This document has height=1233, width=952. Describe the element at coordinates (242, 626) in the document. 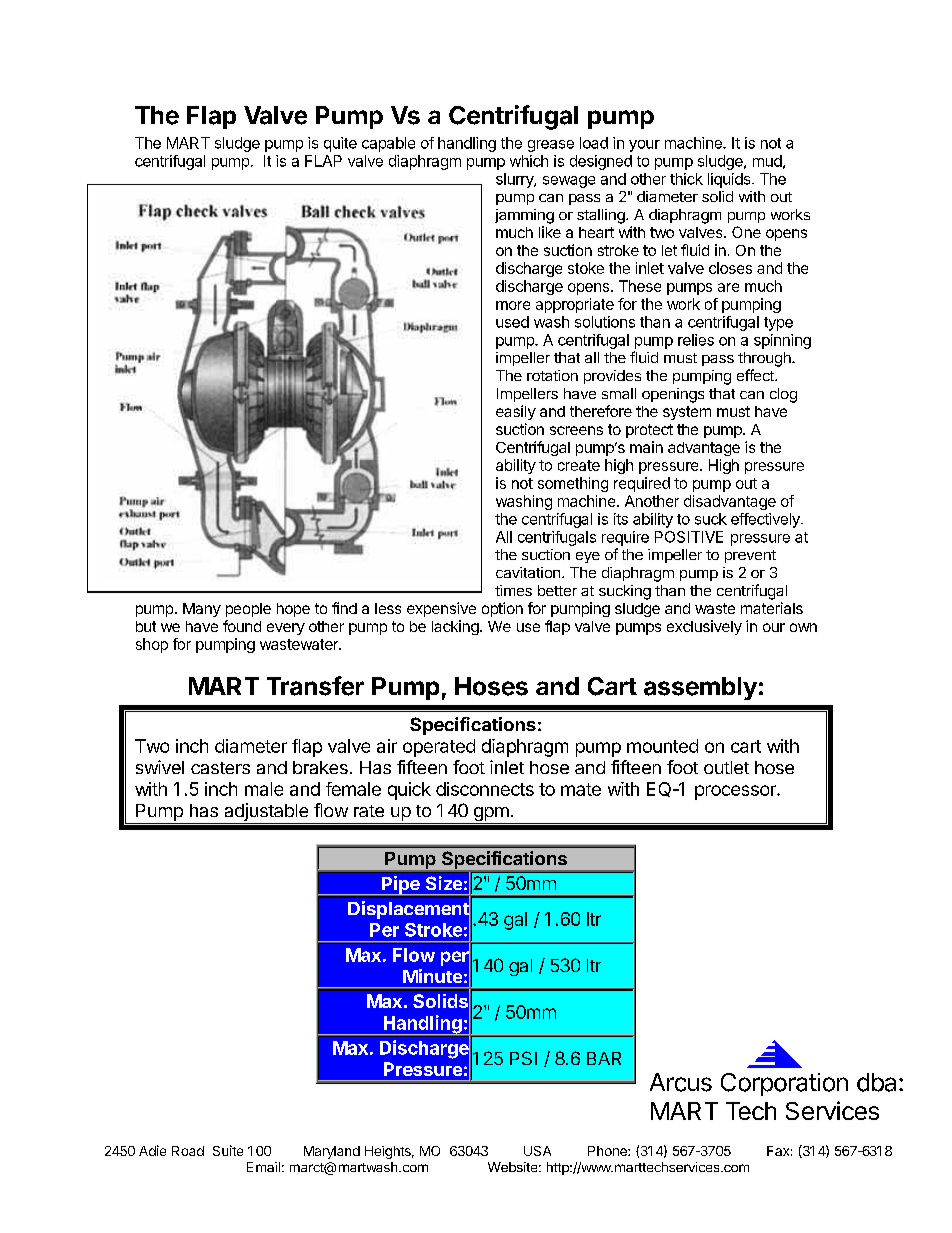

I see `found` at that location.
